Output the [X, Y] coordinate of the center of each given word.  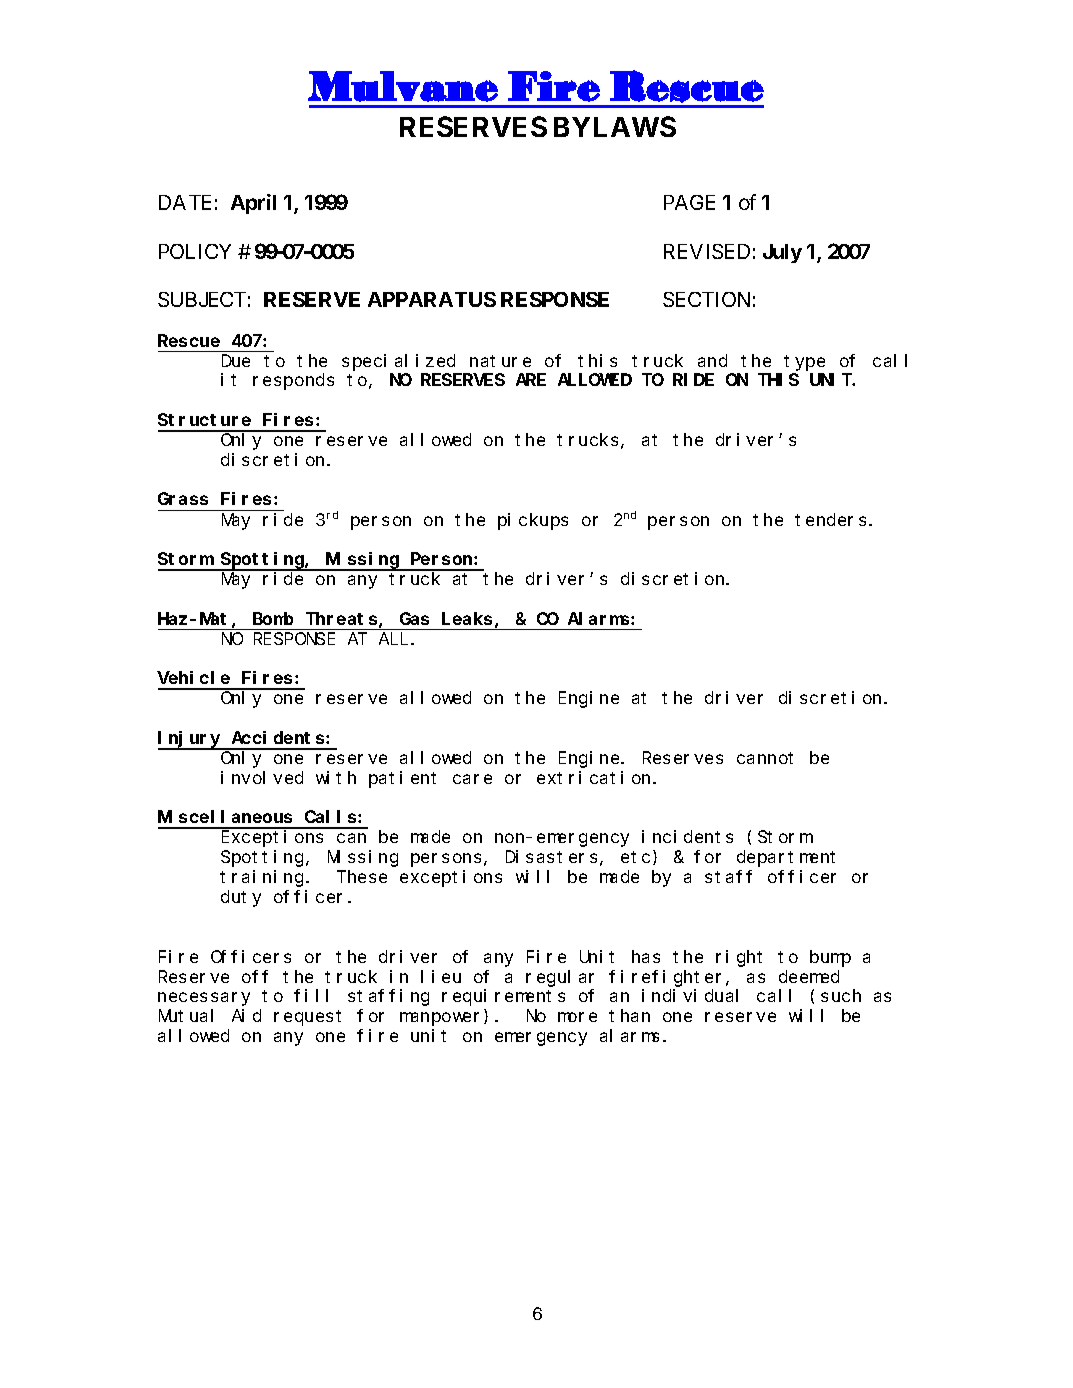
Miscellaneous [225, 816]
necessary [204, 999]
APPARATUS [432, 299]
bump [830, 958]
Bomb [273, 618]
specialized [398, 362]
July [782, 253]
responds [293, 381]
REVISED [707, 251]
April [253, 204]
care [472, 779]
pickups [533, 521]
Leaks [467, 618]
